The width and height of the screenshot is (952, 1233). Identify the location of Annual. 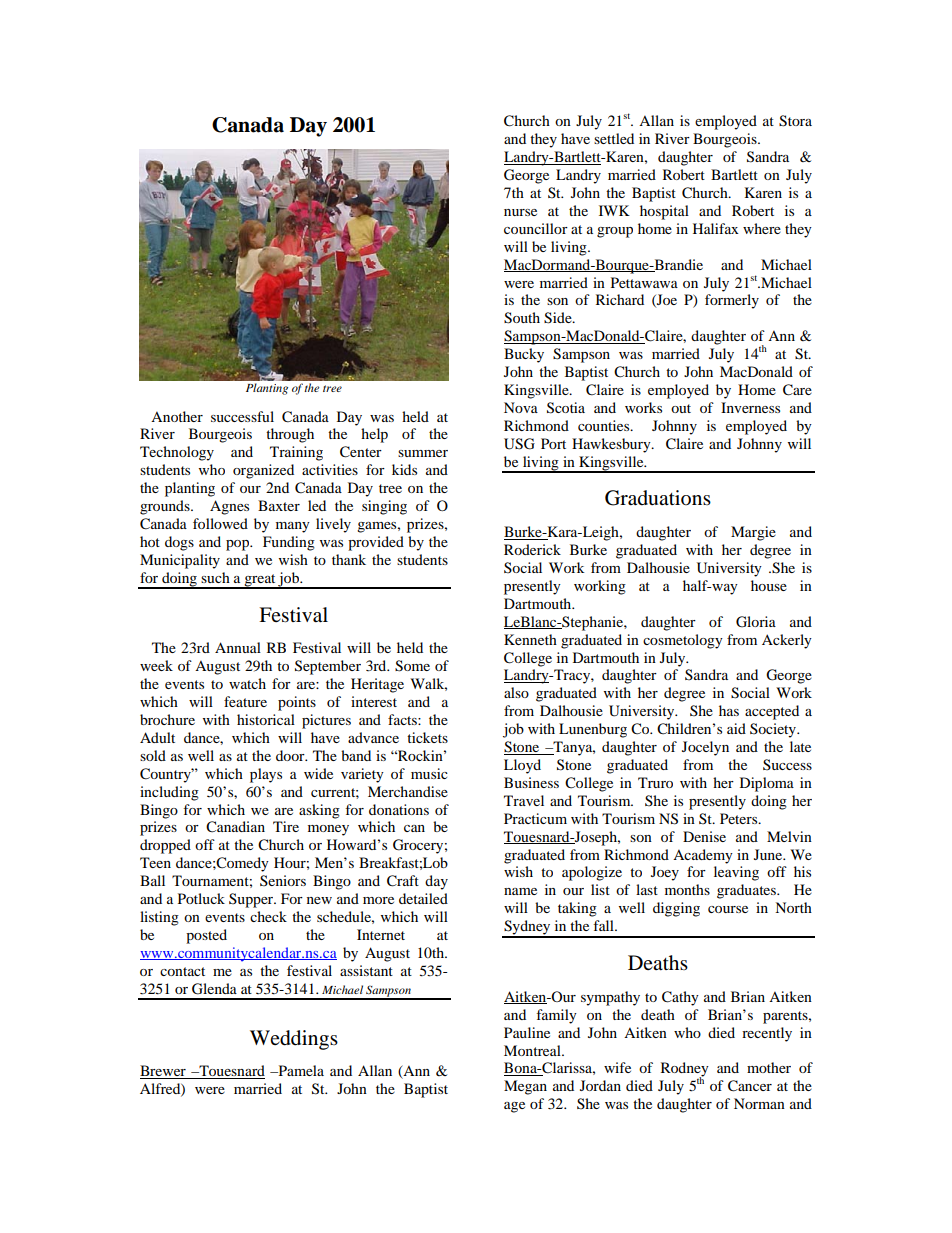
(238, 647).
